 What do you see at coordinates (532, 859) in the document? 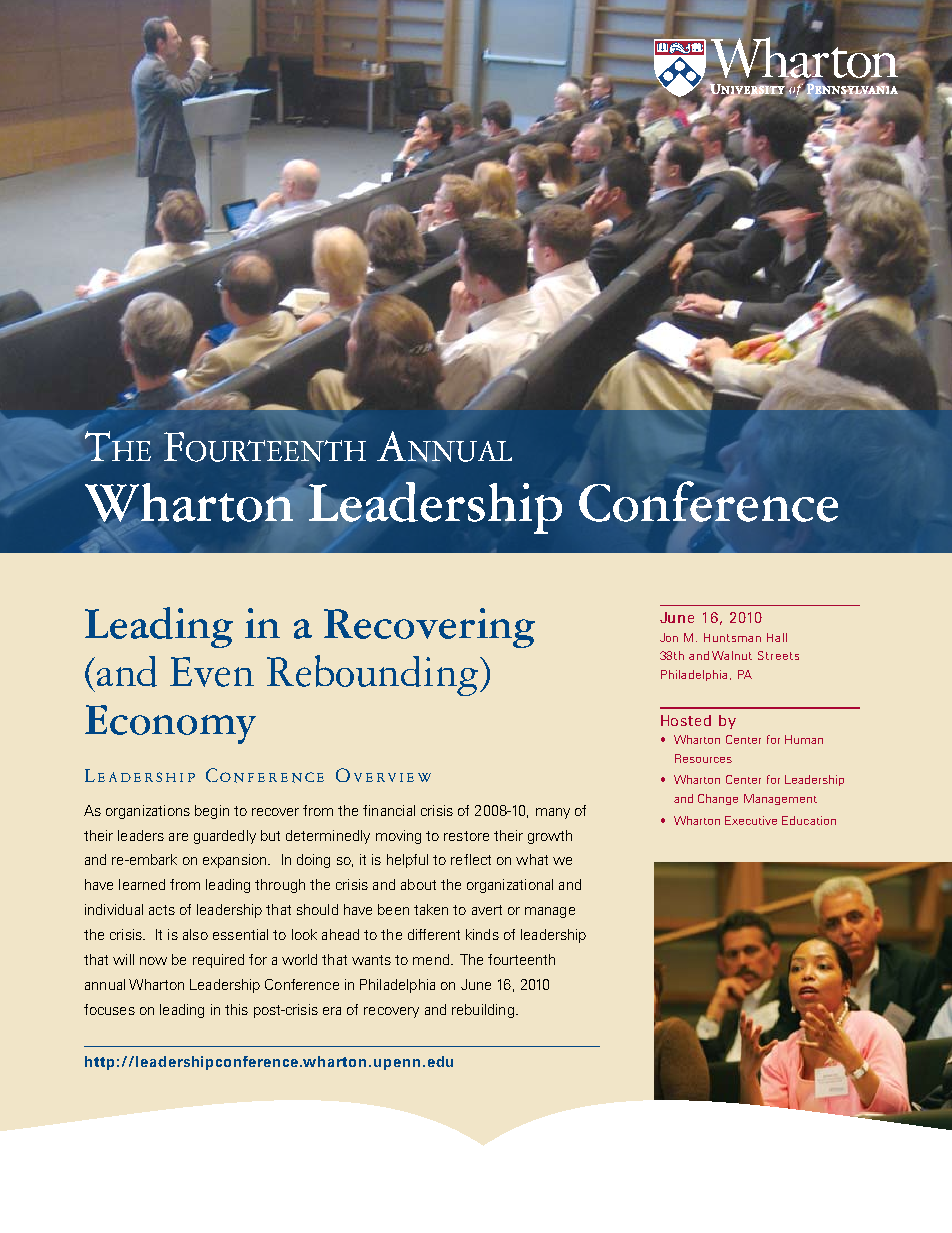
I see `what` at bounding box center [532, 859].
